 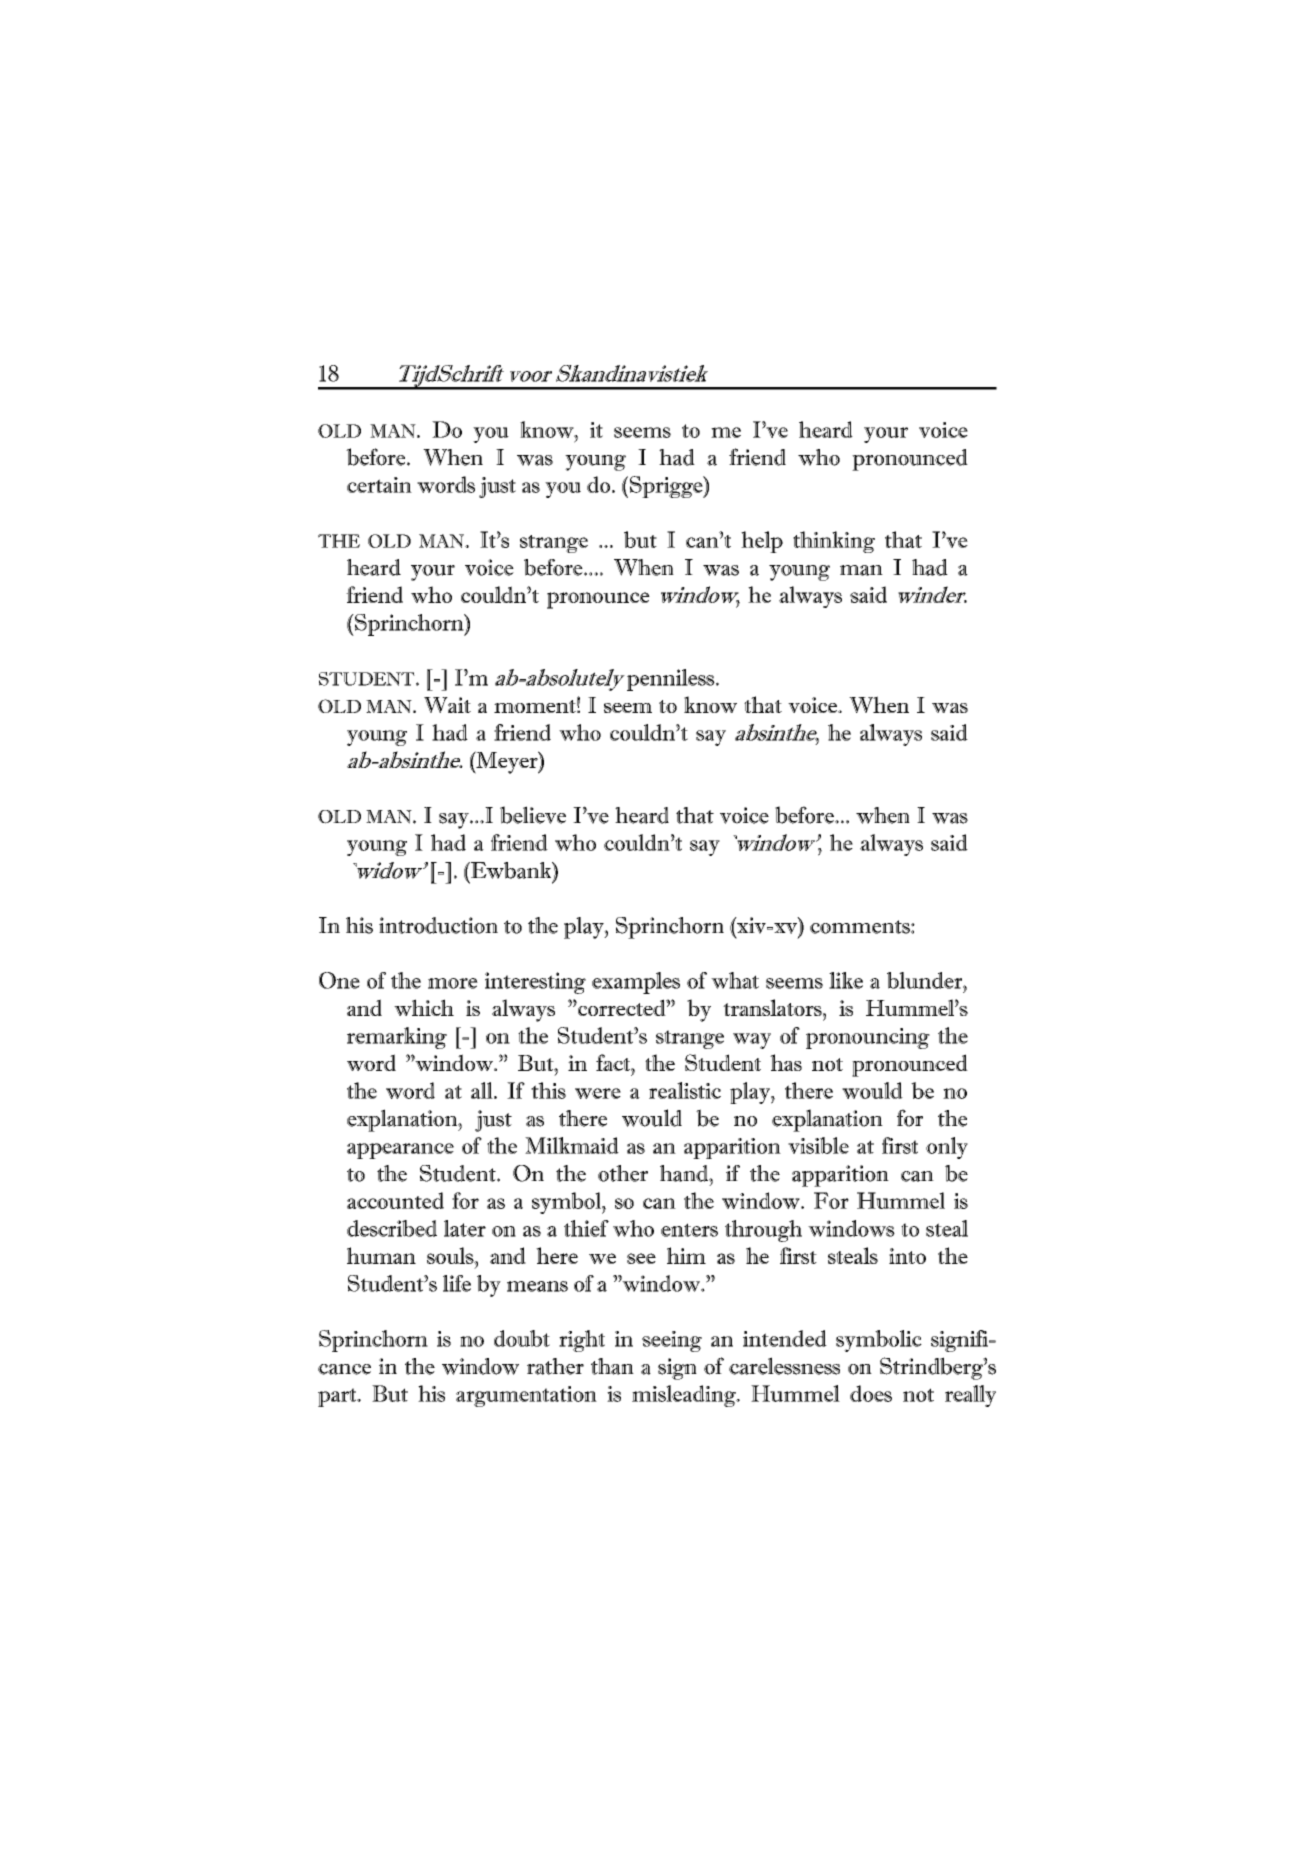 What do you see at coordinates (379, 485) in the document?
I see `certain` at bounding box center [379, 485].
